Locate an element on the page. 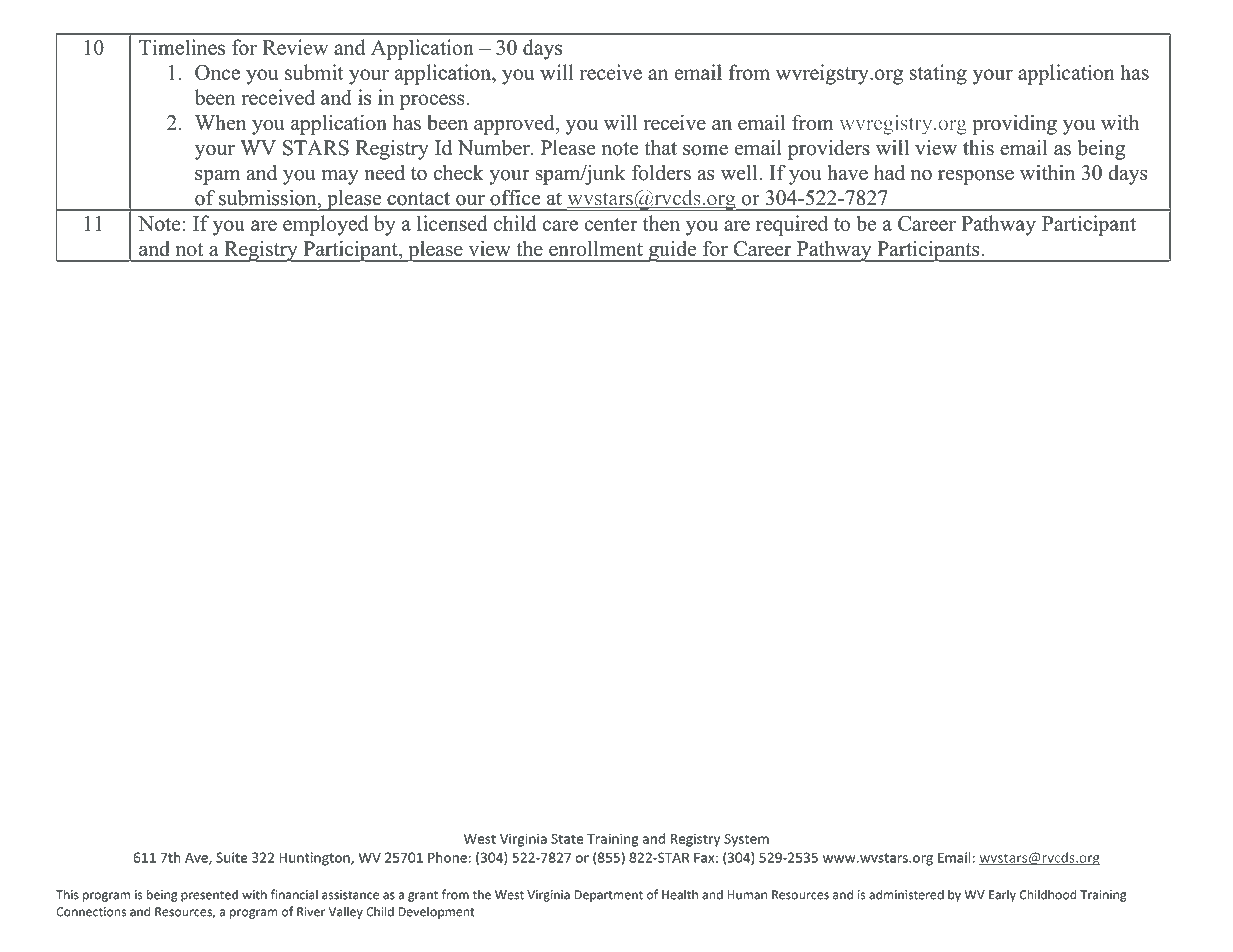 Image resolution: width=1233 pixels, height=952 pixels. Once is located at coordinates (217, 72).
